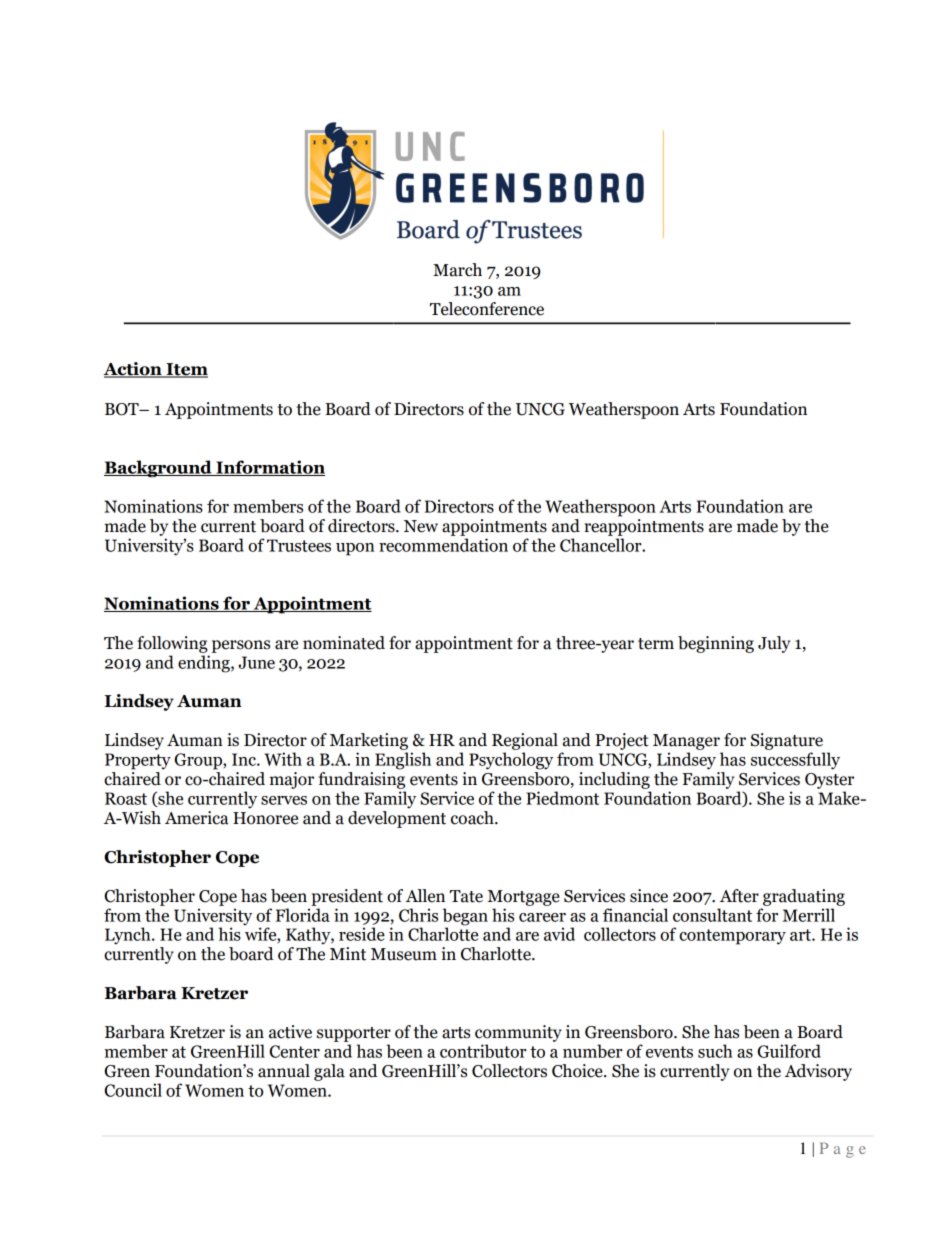 Image resolution: width=952 pixels, height=1233 pixels. What do you see at coordinates (284, 1071) in the screenshot?
I see `annual` at bounding box center [284, 1071].
